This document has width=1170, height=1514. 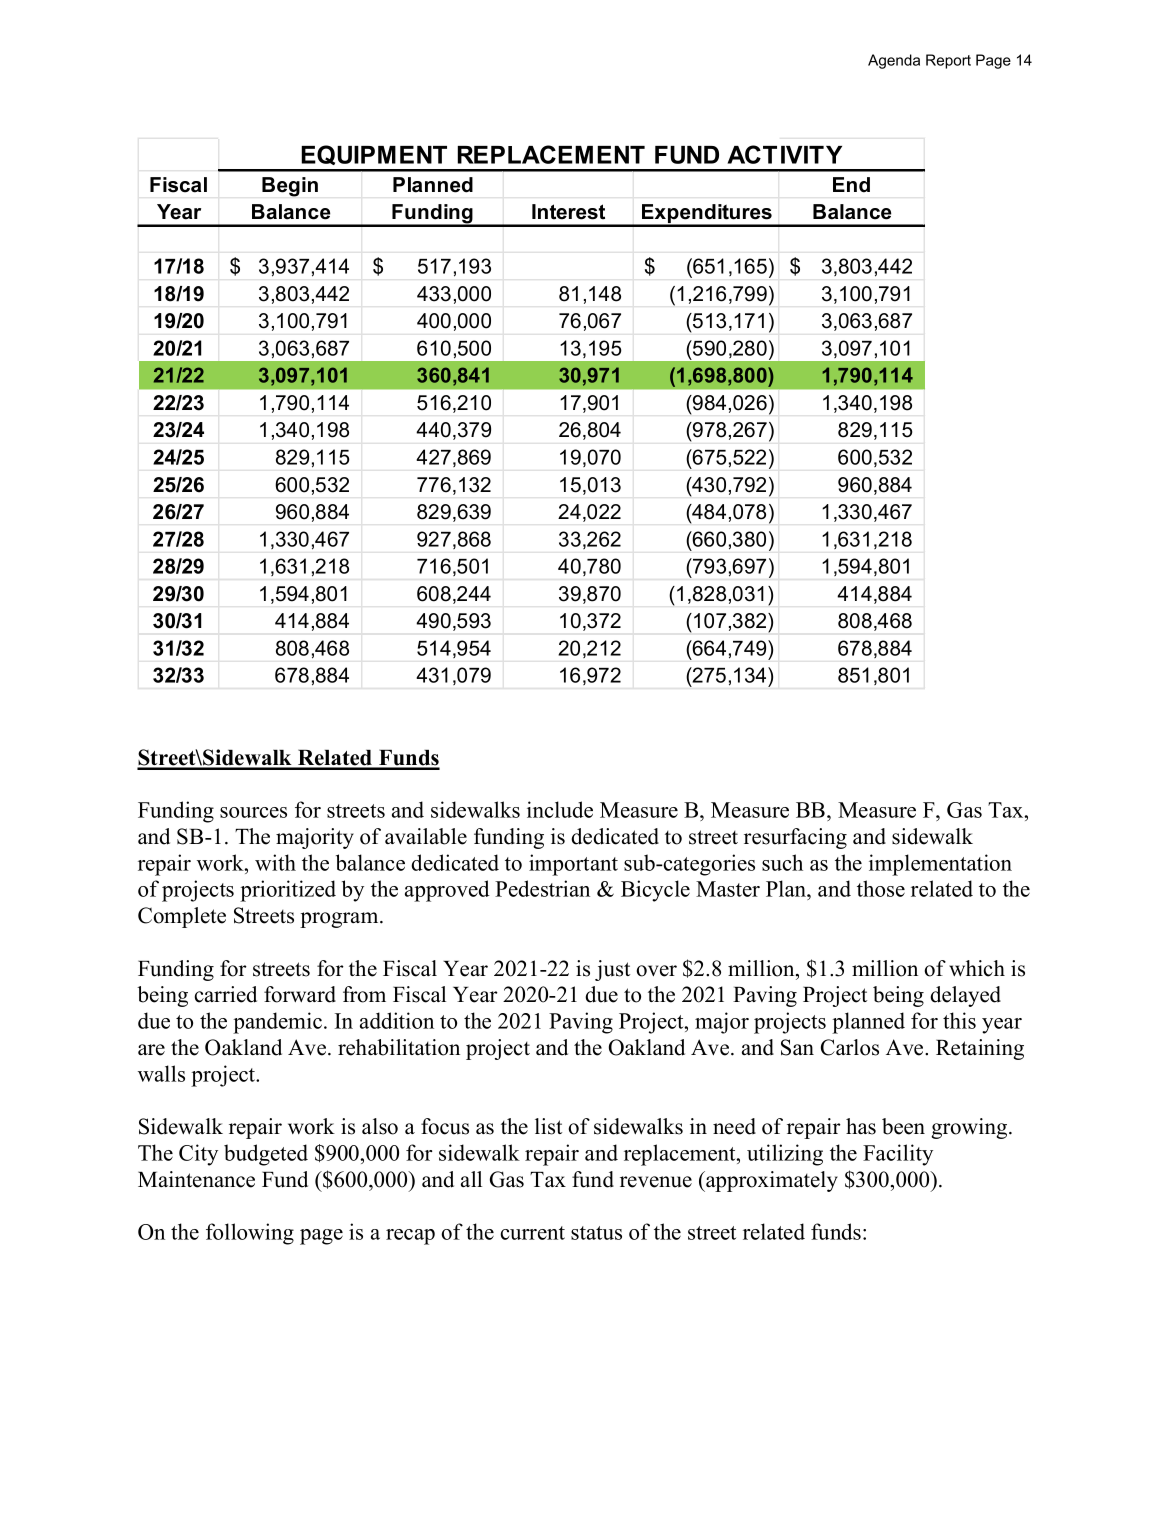 I want to click on Begin, so click(x=290, y=187).
